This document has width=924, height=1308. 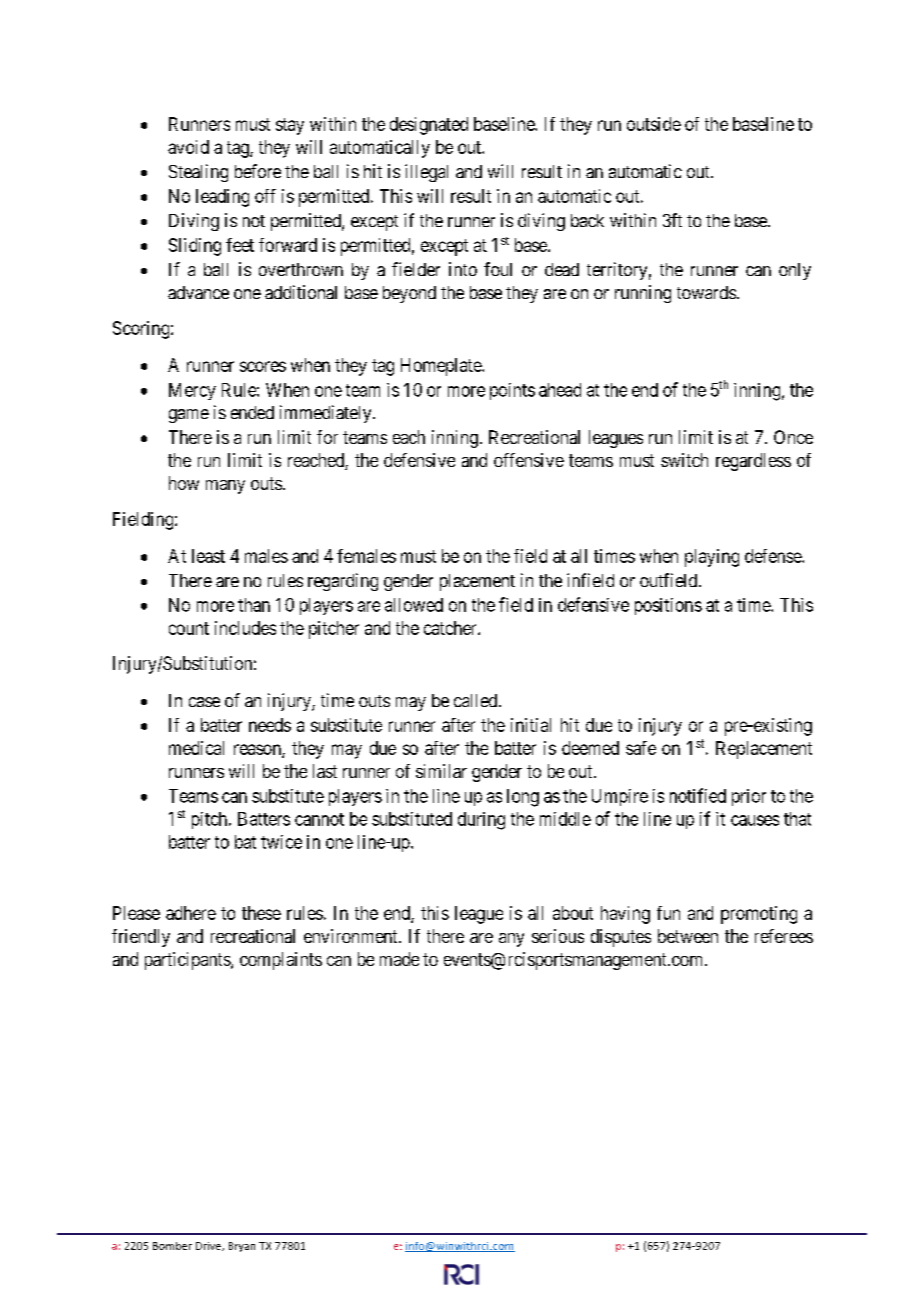 I want to click on case, so click(x=204, y=702).
